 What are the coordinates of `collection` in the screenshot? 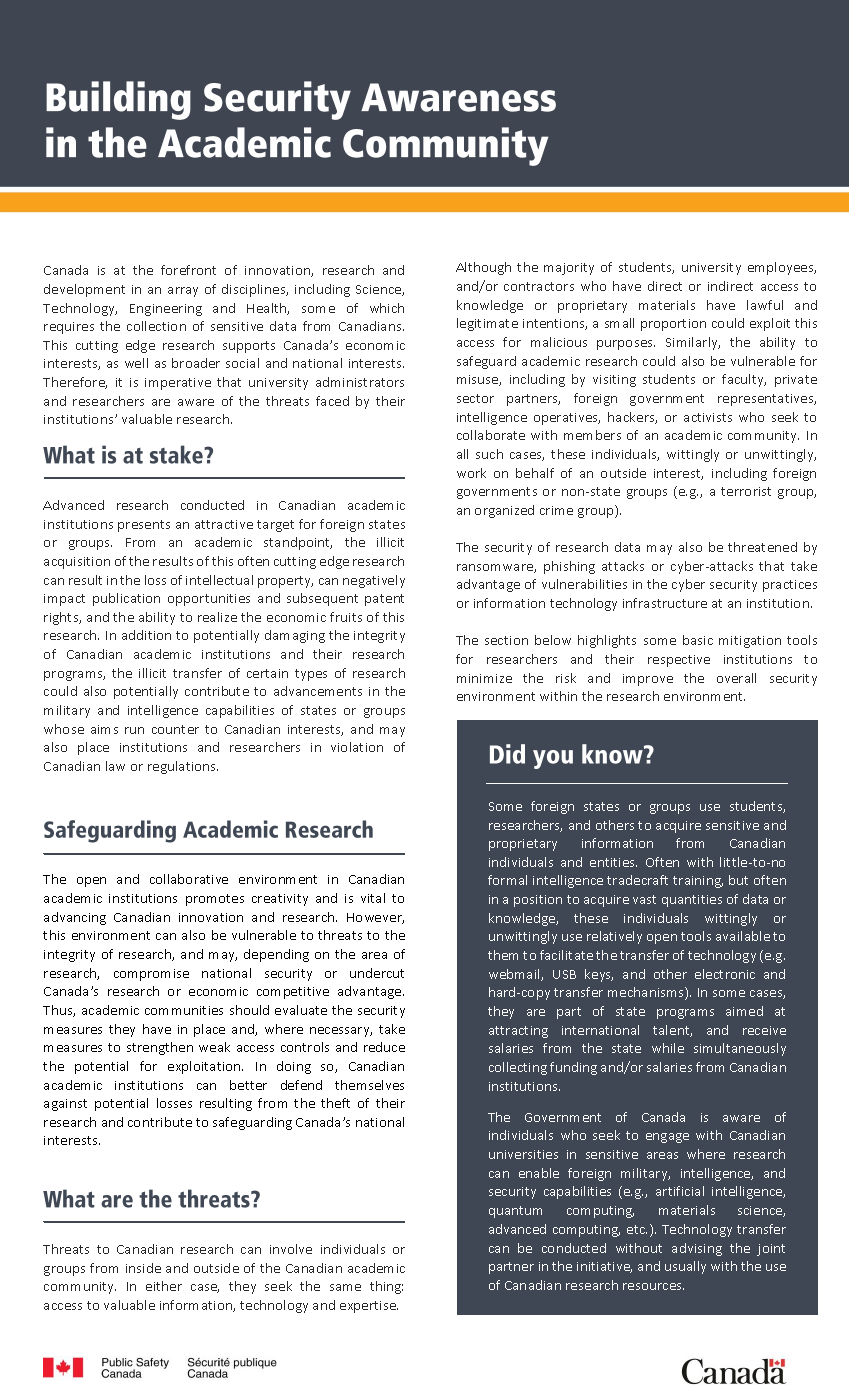 It's located at (156, 326).
